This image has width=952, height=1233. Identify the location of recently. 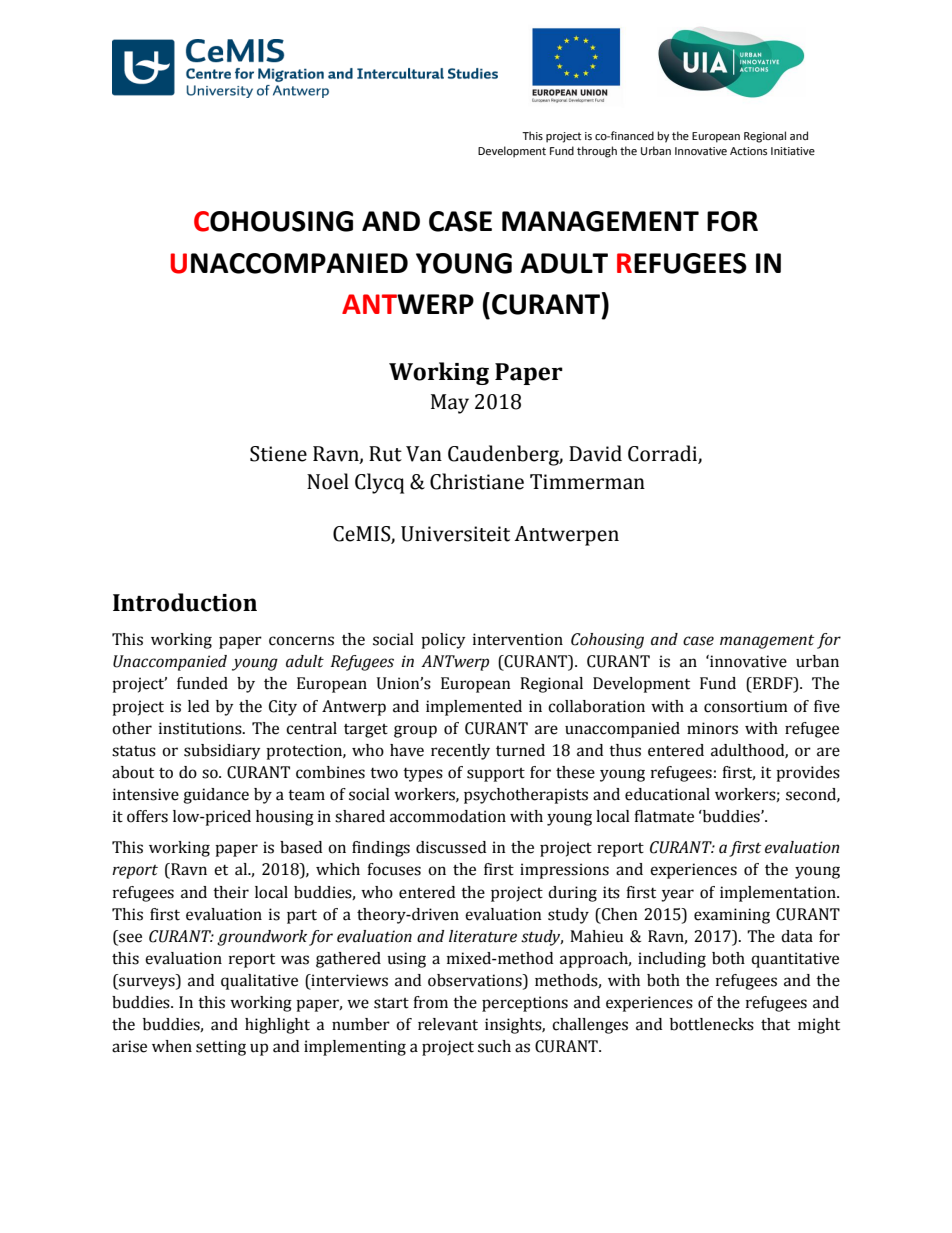
(460, 752).
